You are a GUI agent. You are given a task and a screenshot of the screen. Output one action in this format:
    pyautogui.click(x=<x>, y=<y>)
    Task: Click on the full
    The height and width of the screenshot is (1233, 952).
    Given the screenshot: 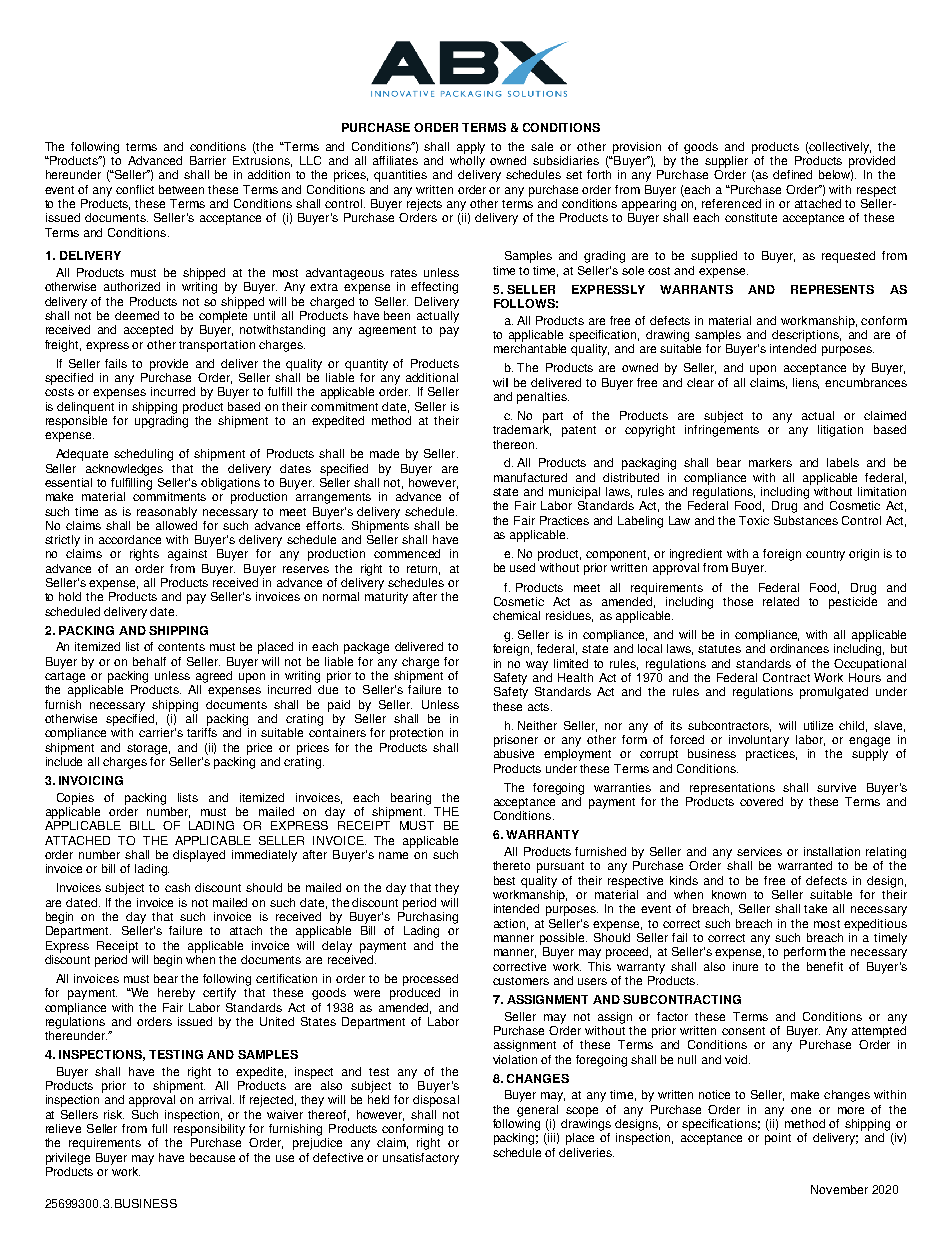 What is the action you would take?
    pyautogui.click(x=159, y=1128)
